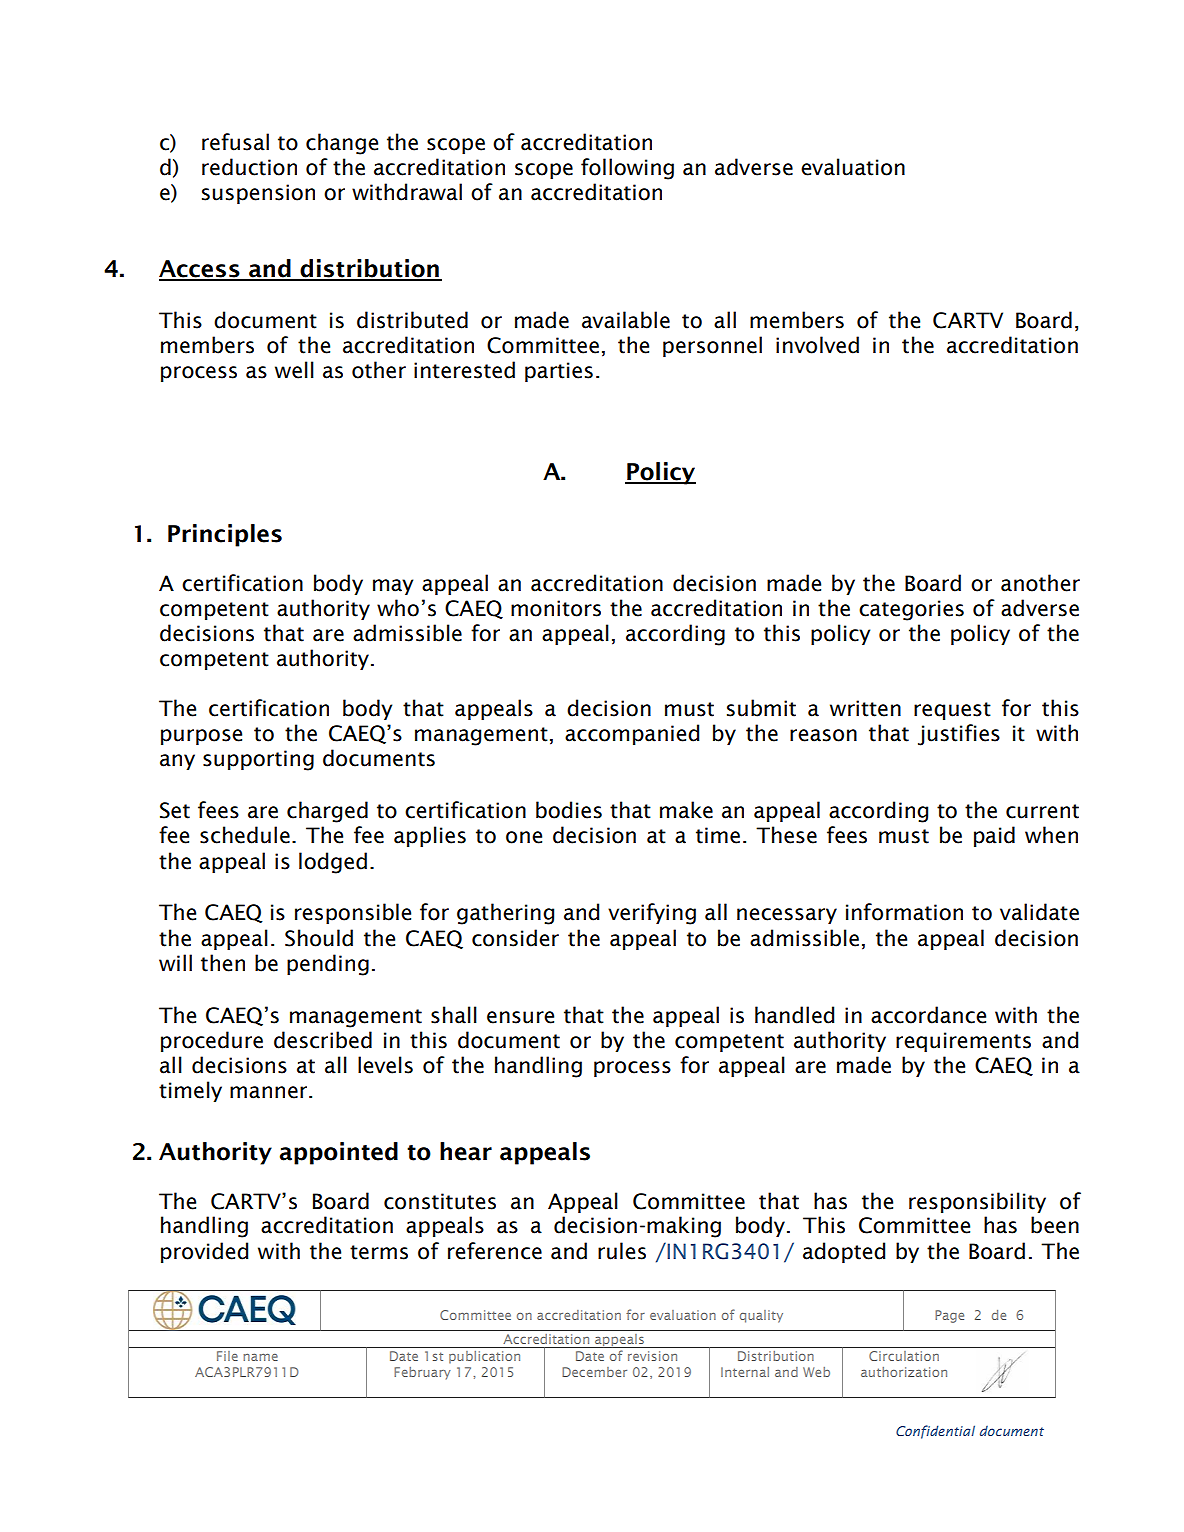  Describe the element at coordinates (225, 535) in the image. I see `Principles` at that location.
